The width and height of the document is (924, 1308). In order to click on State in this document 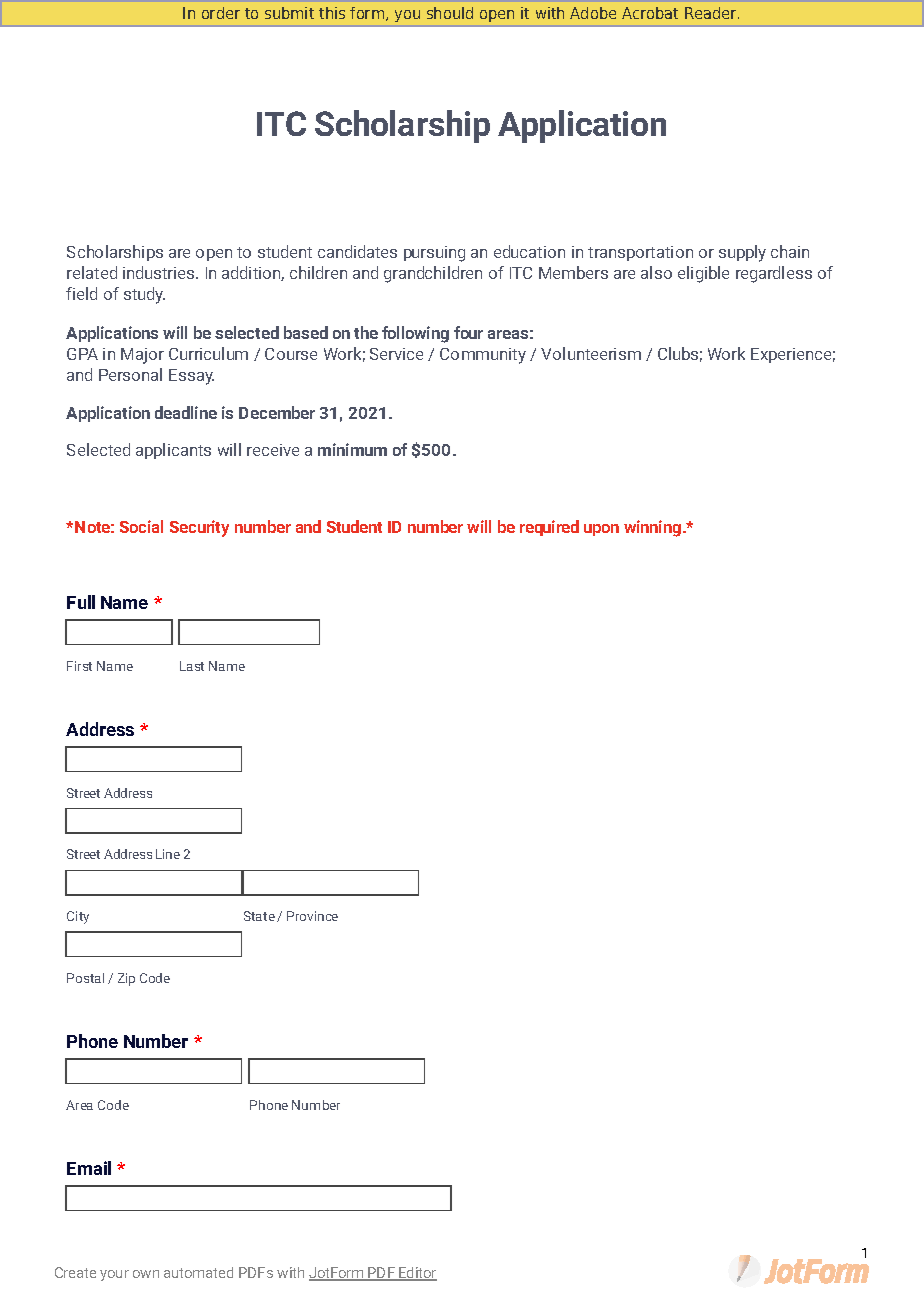, I will do `click(259, 916)`.
